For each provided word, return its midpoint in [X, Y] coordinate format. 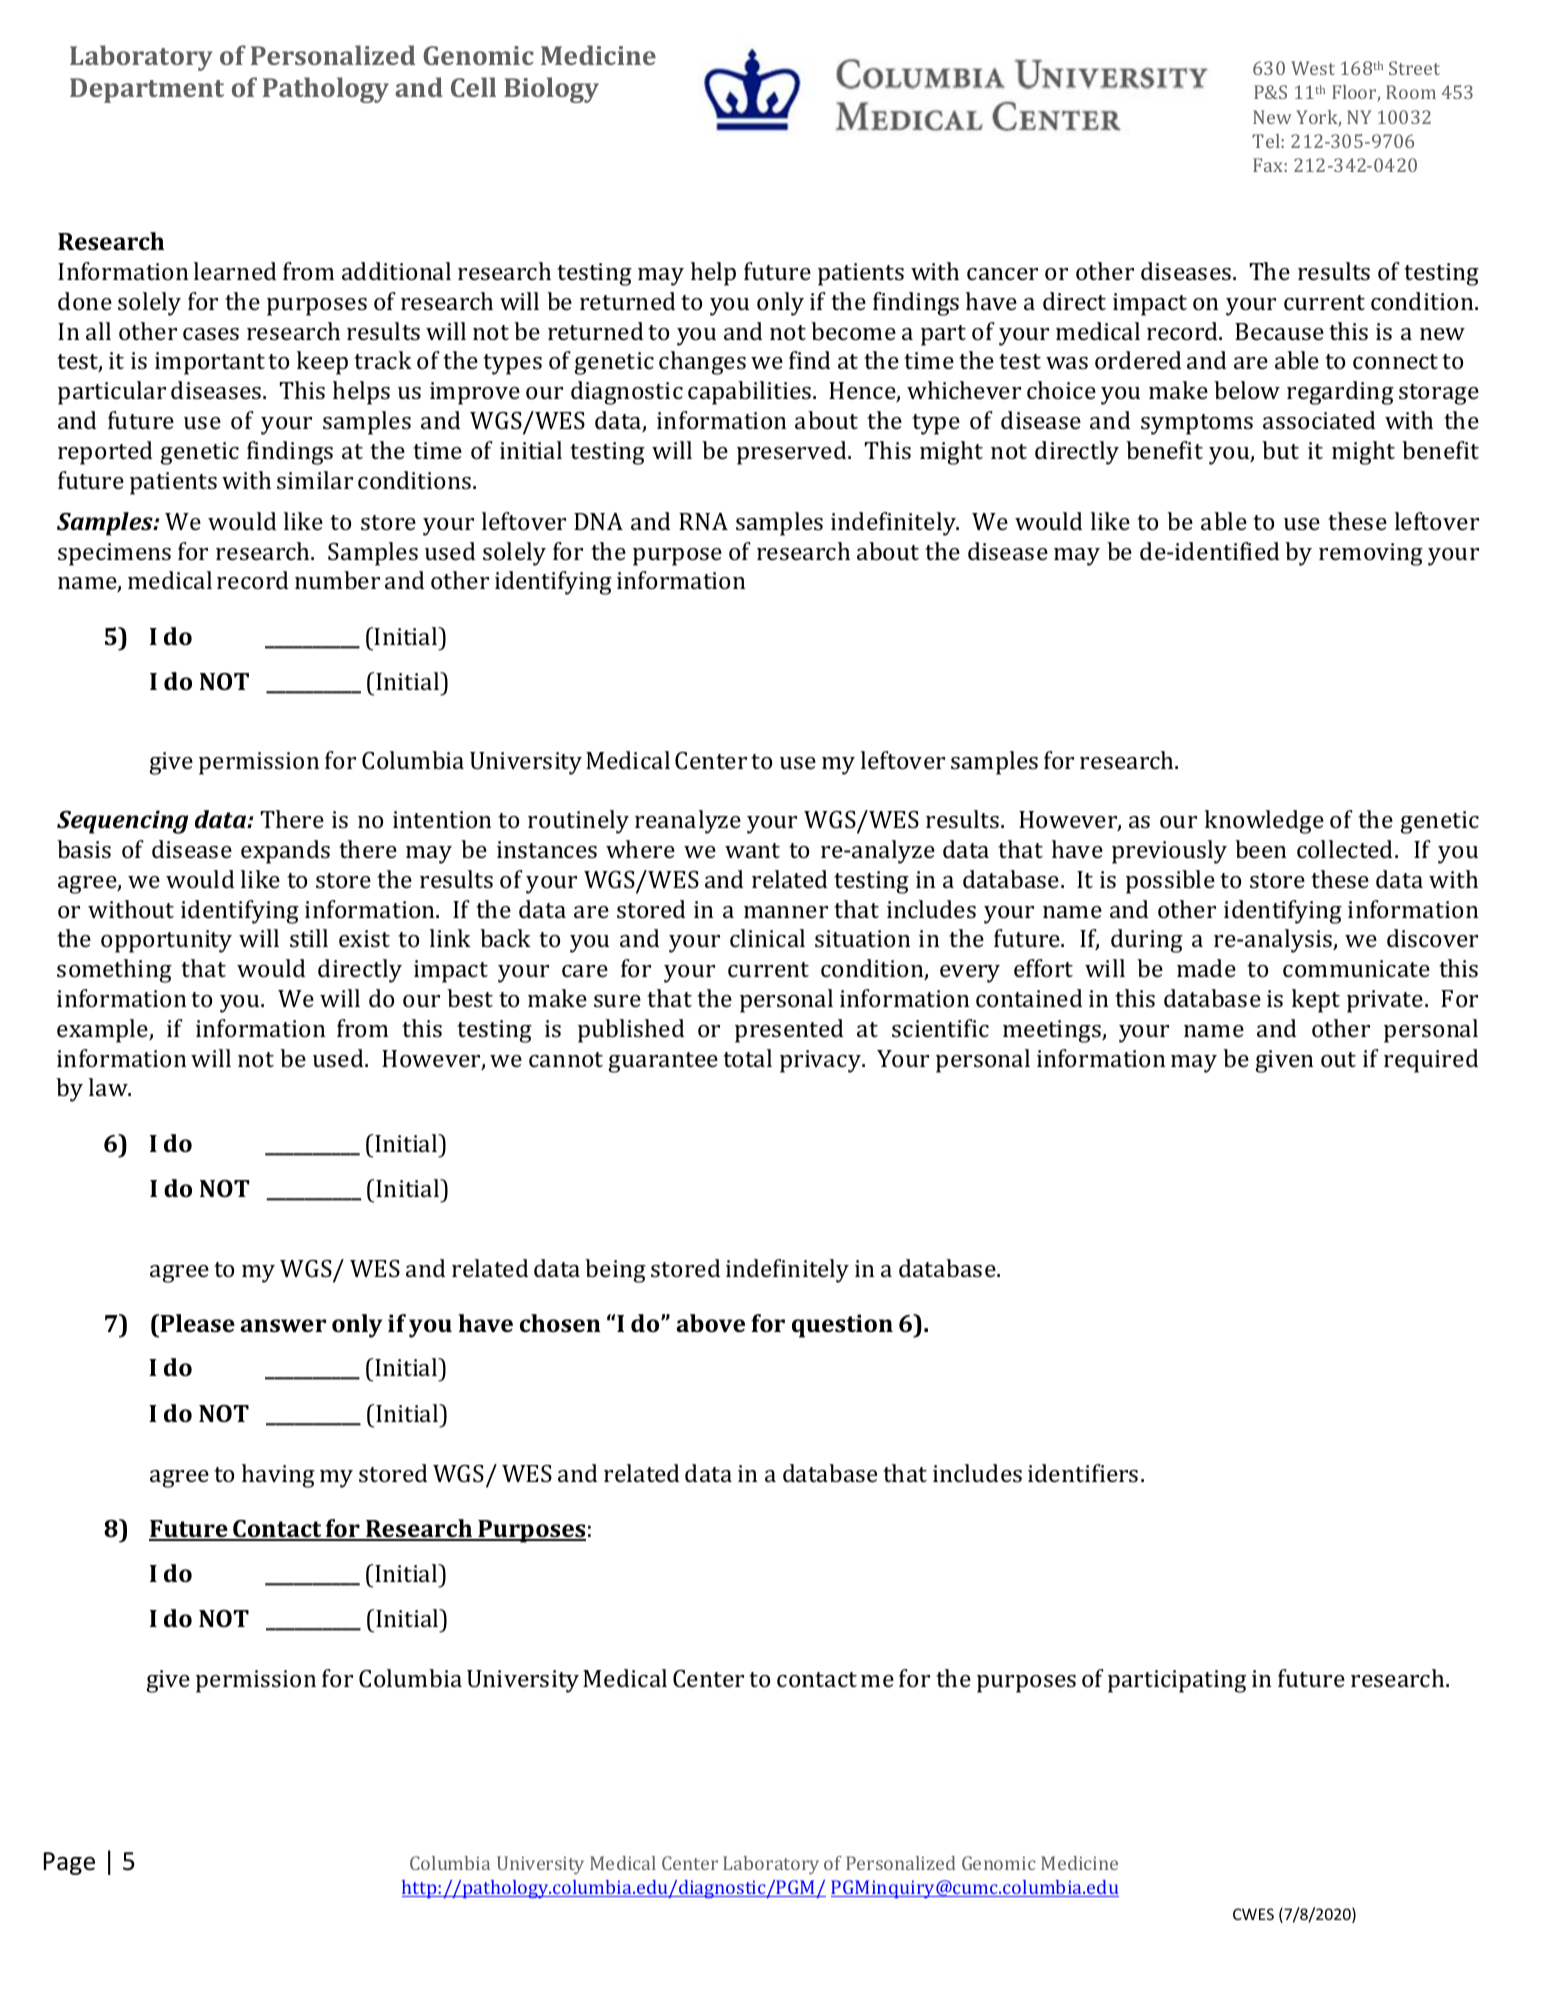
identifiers [1083, 1473]
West [1313, 68]
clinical [767, 938]
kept [1316, 1001]
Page [69, 1863]
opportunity [166, 941]
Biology [551, 90]
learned [235, 271]
